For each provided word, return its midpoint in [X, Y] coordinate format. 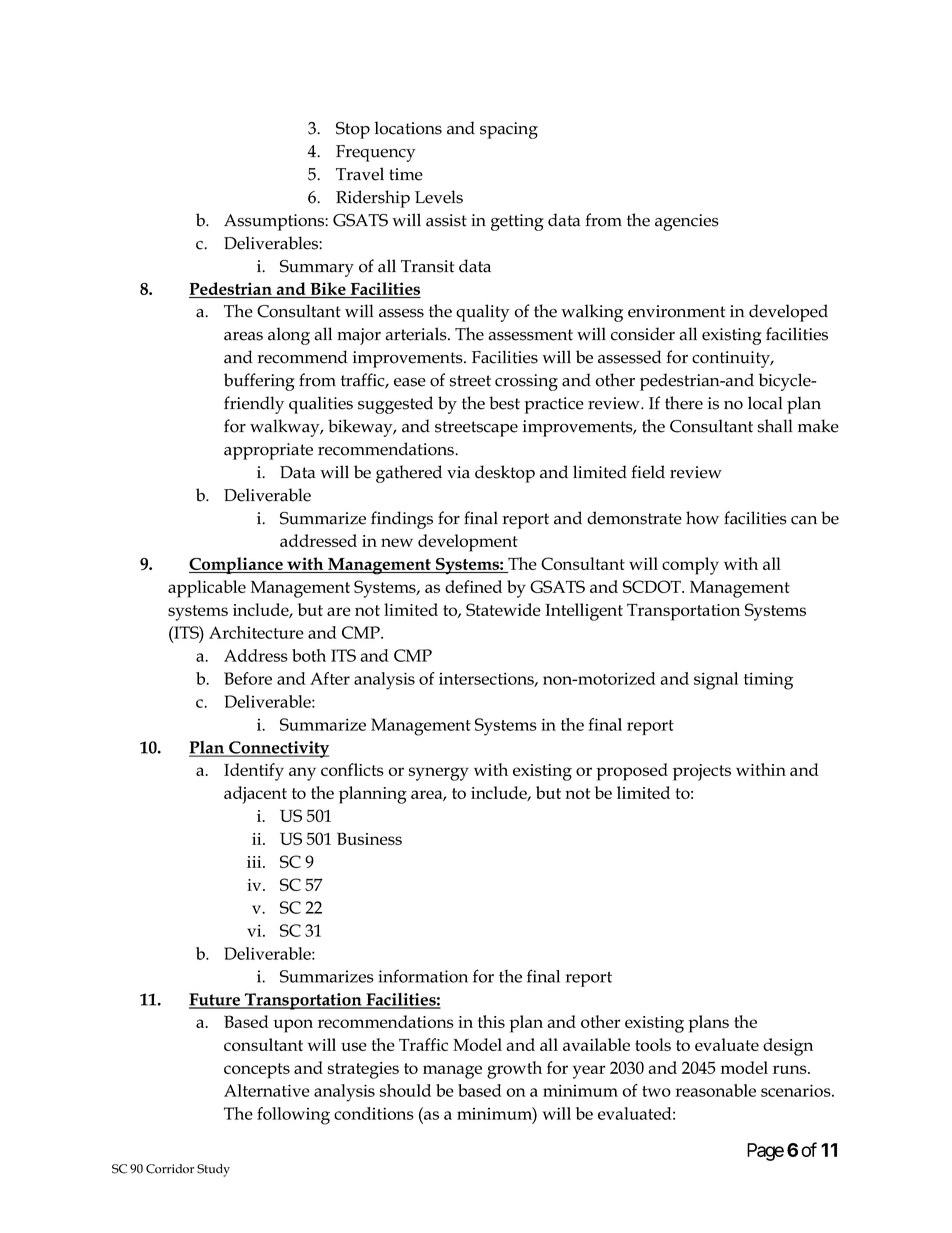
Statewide [503, 609]
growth [514, 1070]
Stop [353, 130]
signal [716, 681]
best [504, 403]
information [423, 976]
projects [702, 772]
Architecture [256, 632]
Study [213, 1170]
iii [255, 862]
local [765, 403]
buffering [259, 382]
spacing [509, 130]
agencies [687, 222]
